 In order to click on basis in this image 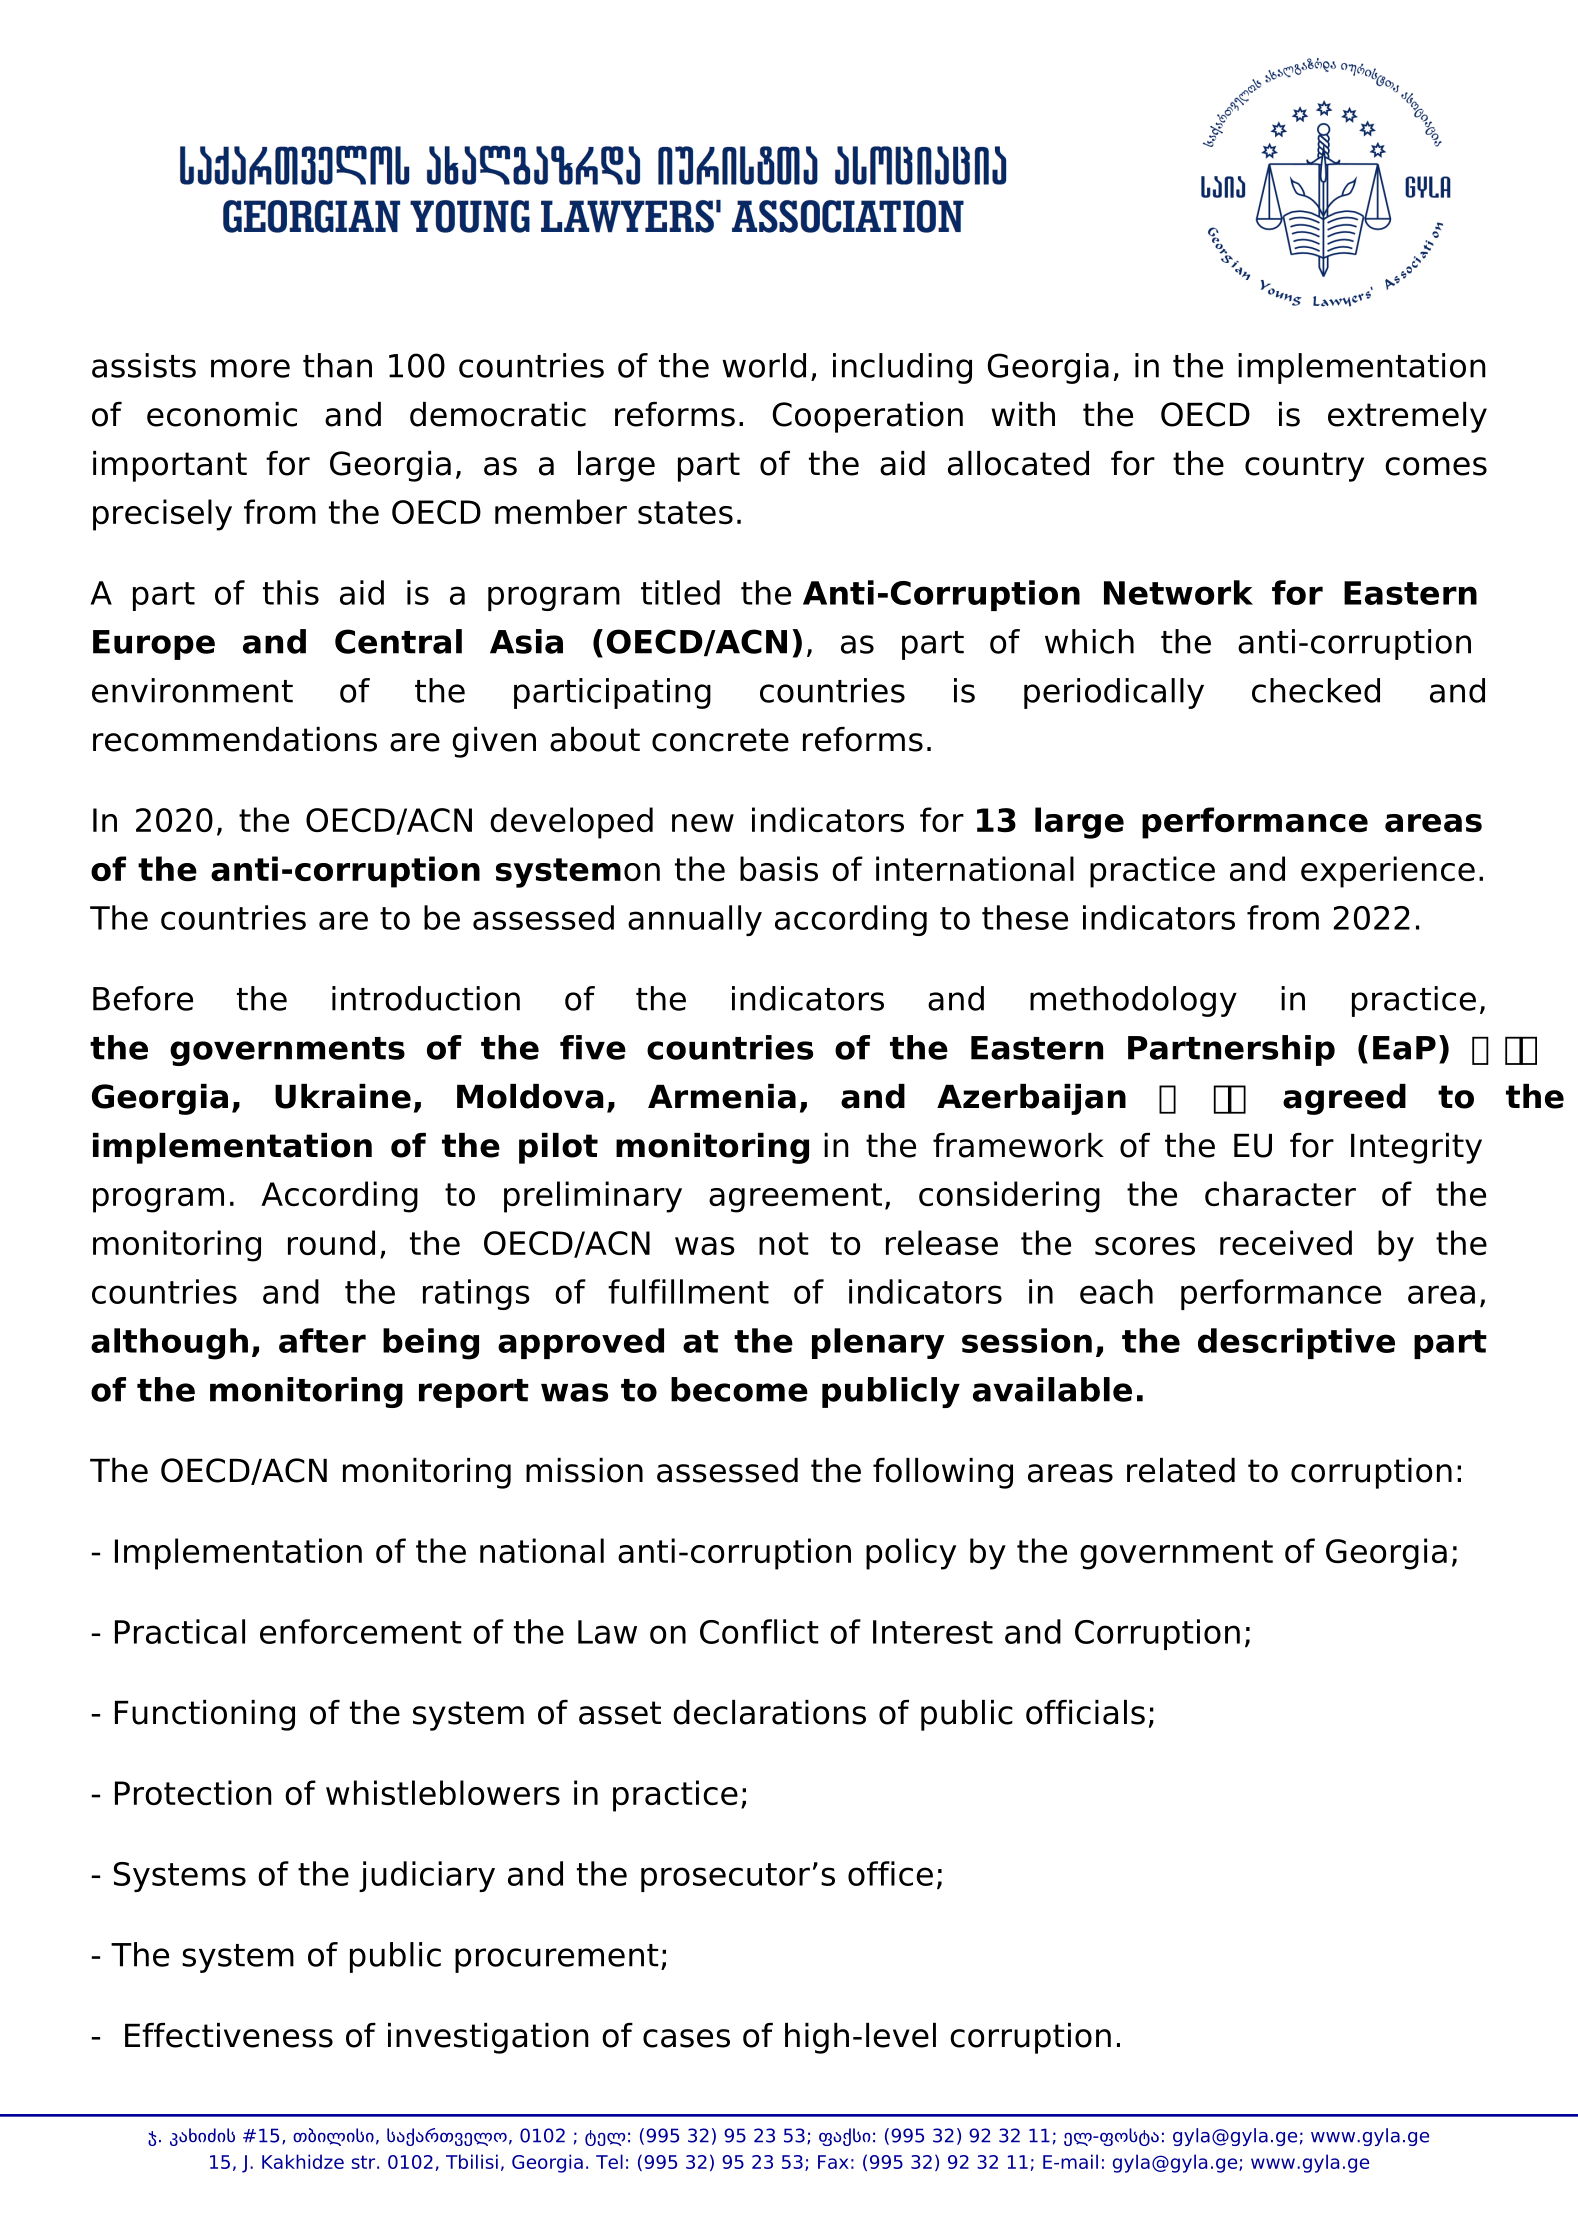, I will do `click(779, 868)`.
